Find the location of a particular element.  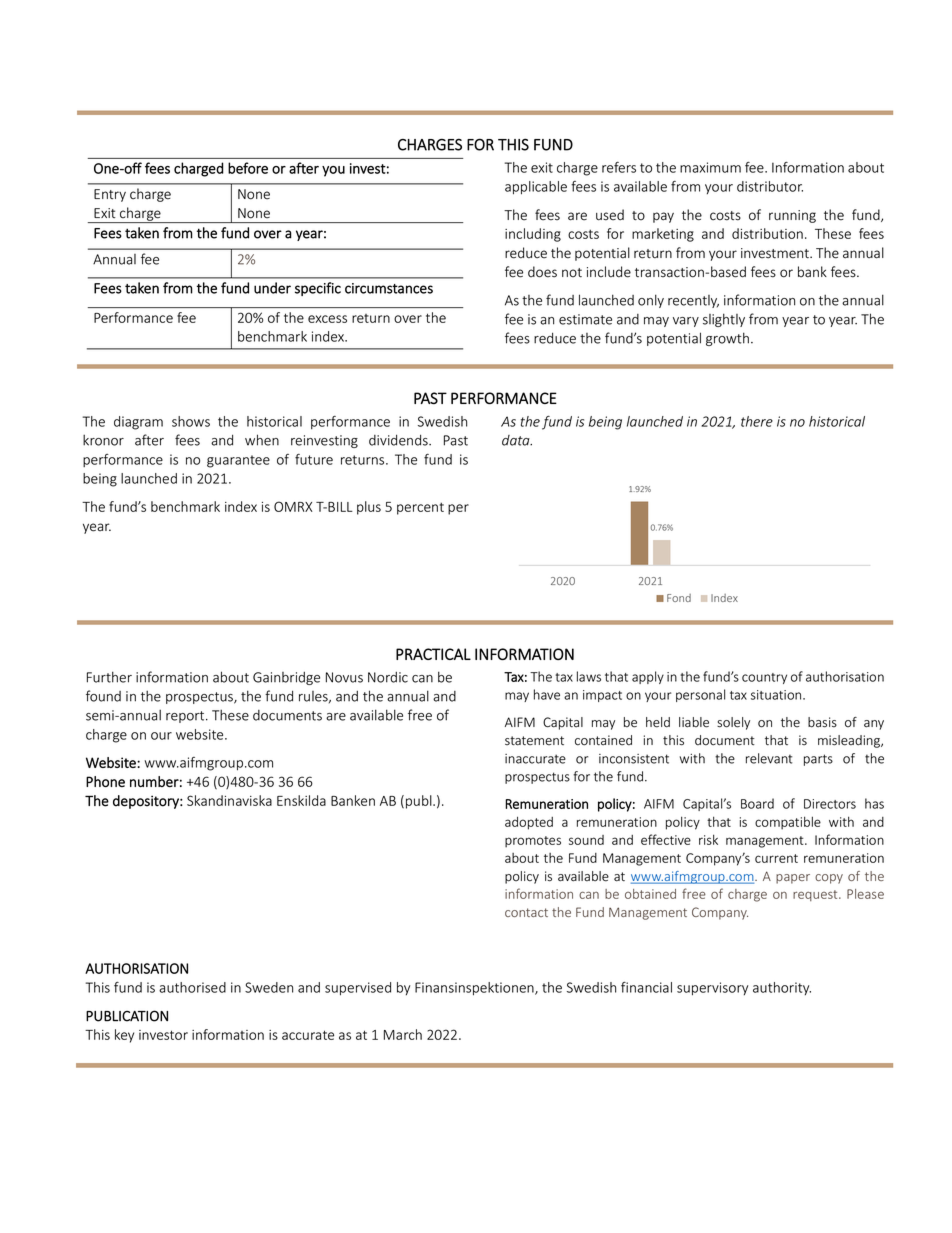

applicable is located at coordinates (536, 188).
